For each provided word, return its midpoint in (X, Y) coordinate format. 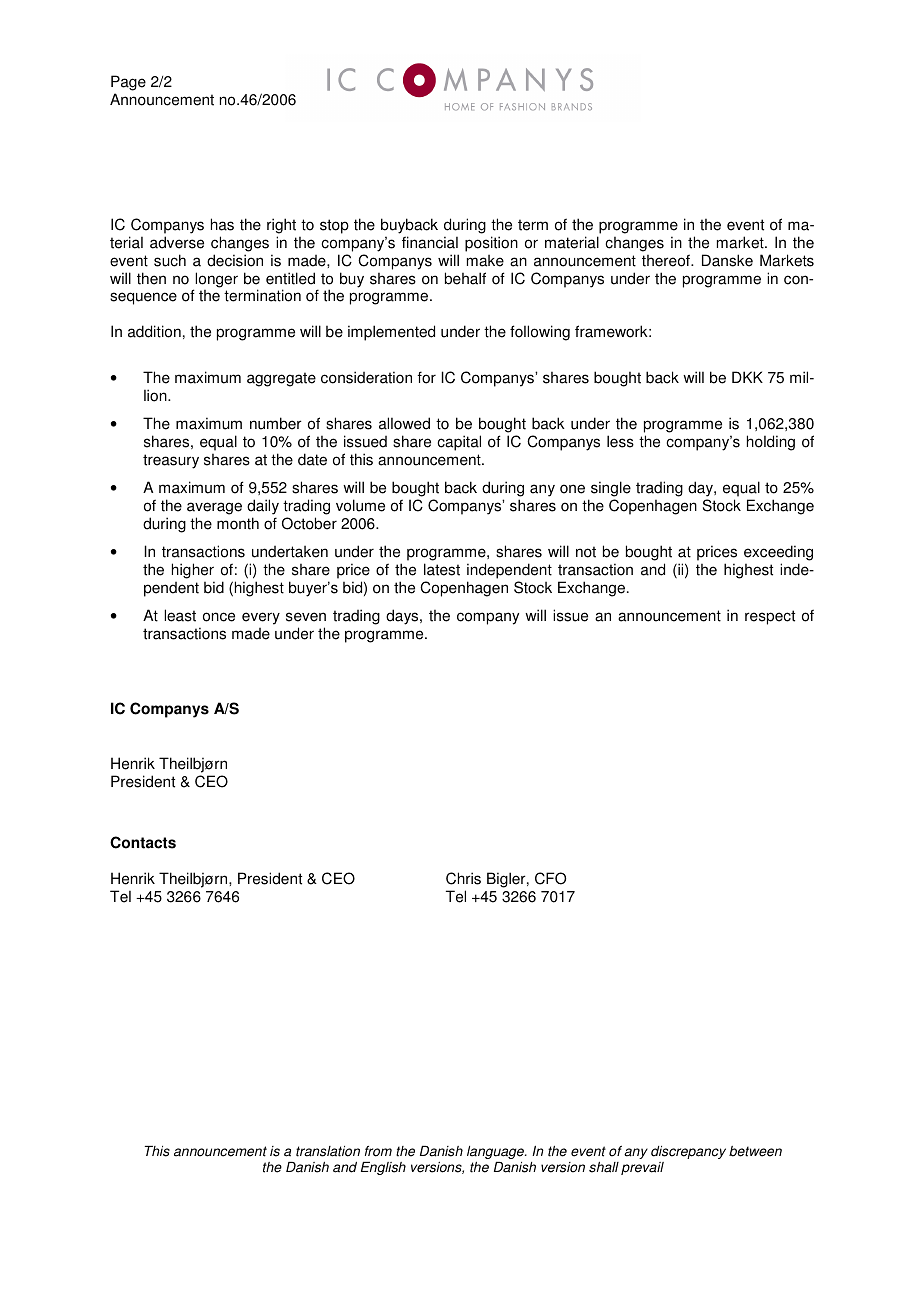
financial (430, 242)
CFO (550, 878)
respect (770, 617)
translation (328, 1151)
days (403, 617)
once (219, 617)
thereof (667, 260)
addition (154, 331)
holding (771, 443)
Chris (463, 878)
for (426, 377)
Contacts (143, 842)
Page (128, 83)
